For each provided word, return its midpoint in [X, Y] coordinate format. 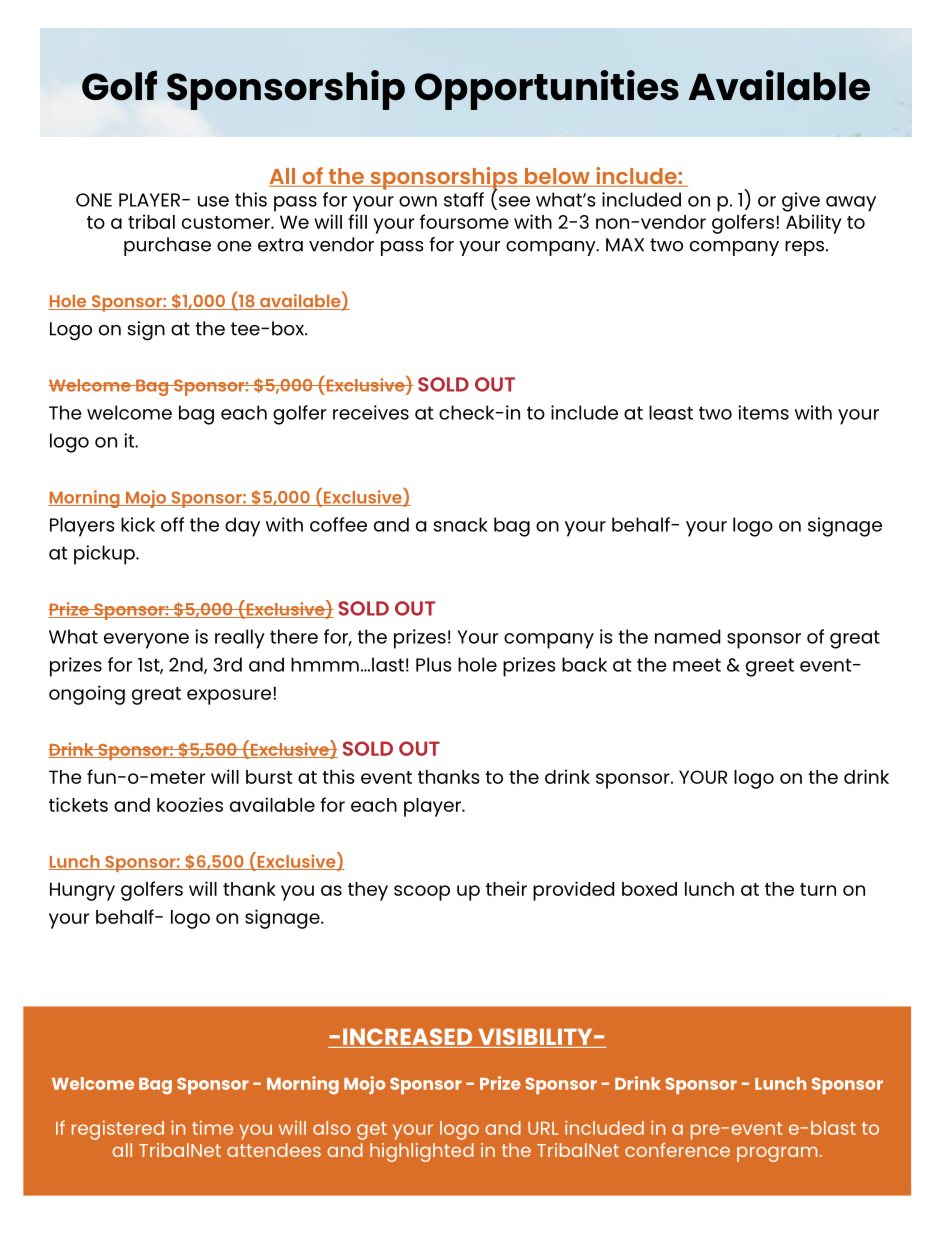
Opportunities [547, 90]
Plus [434, 664]
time [212, 1128]
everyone [146, 641]
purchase [167, 246]
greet [770, 667]
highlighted [422, 1152]
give [801, 202]
